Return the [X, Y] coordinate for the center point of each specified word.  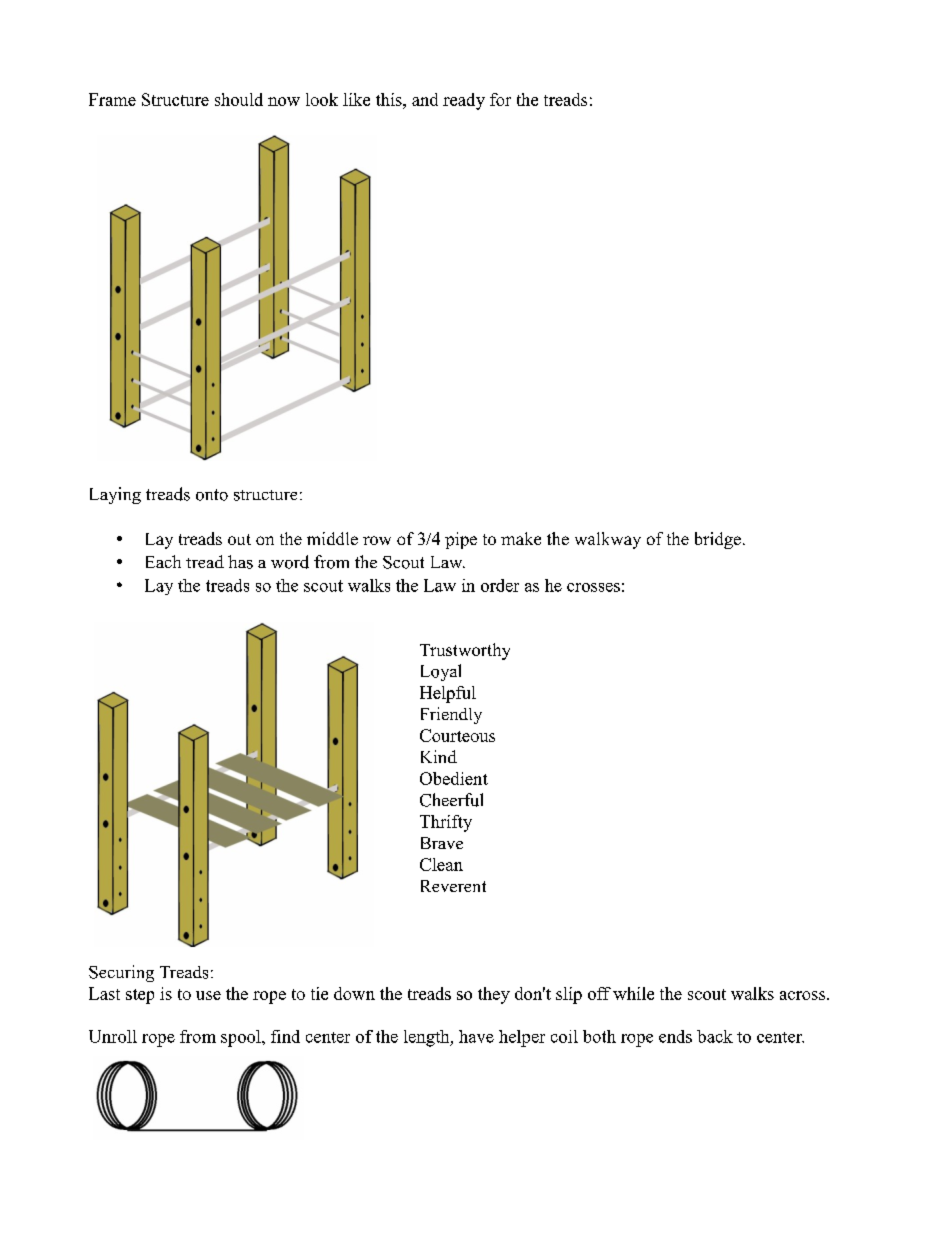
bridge [718, 540]
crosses [593, 587]
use [208, 995]
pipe [461, 540]
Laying [115, 495]
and [425, 99]
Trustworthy [465, 651]
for [500, 99]
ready [464, 101]
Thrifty [446, 823]
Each [163, 561]
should [239, 99]
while [633, 993]
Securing [121, 973]
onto [212, 495]
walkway [608, 540]
